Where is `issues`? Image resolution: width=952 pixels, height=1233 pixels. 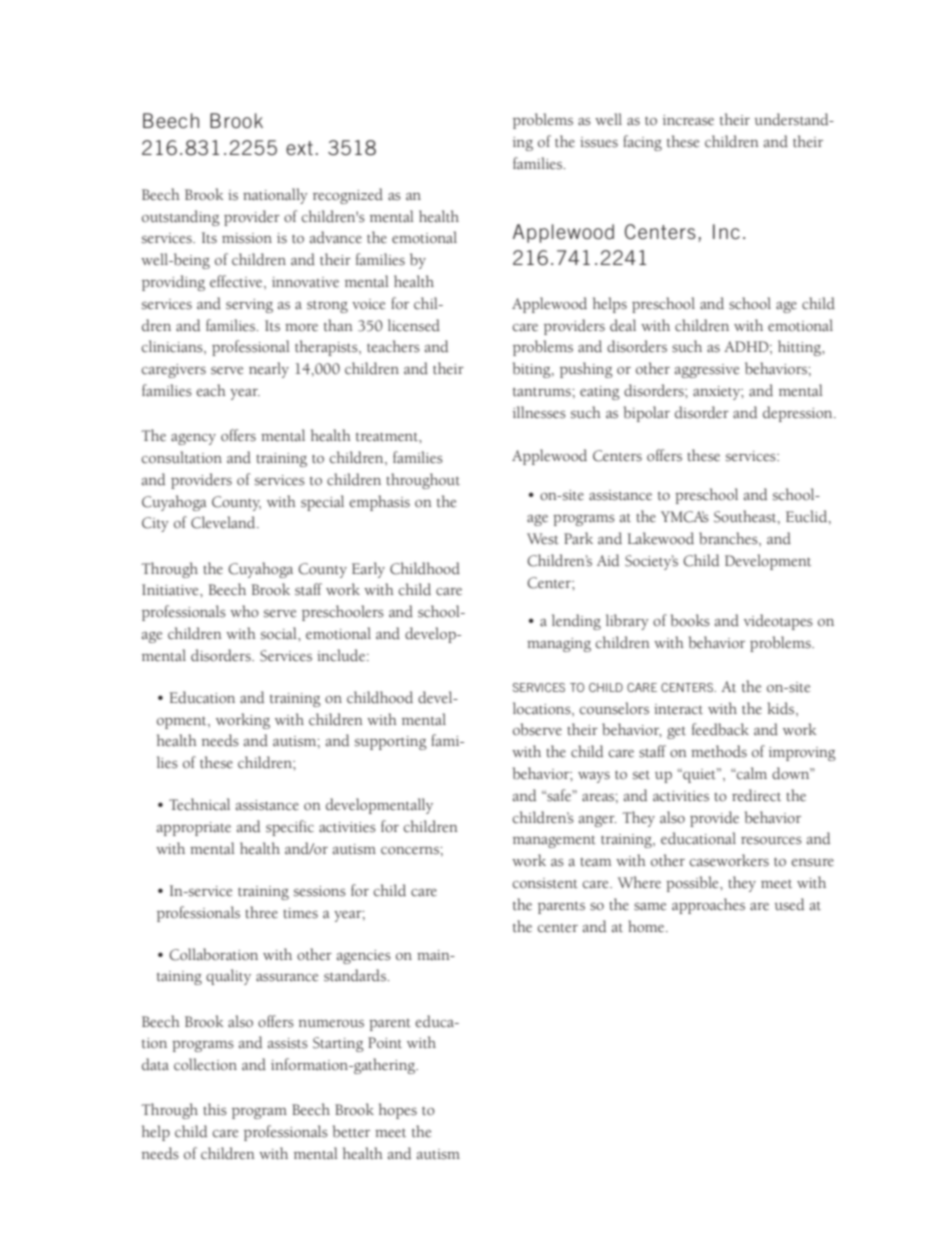
issues is located at coordinates (599, 142).
